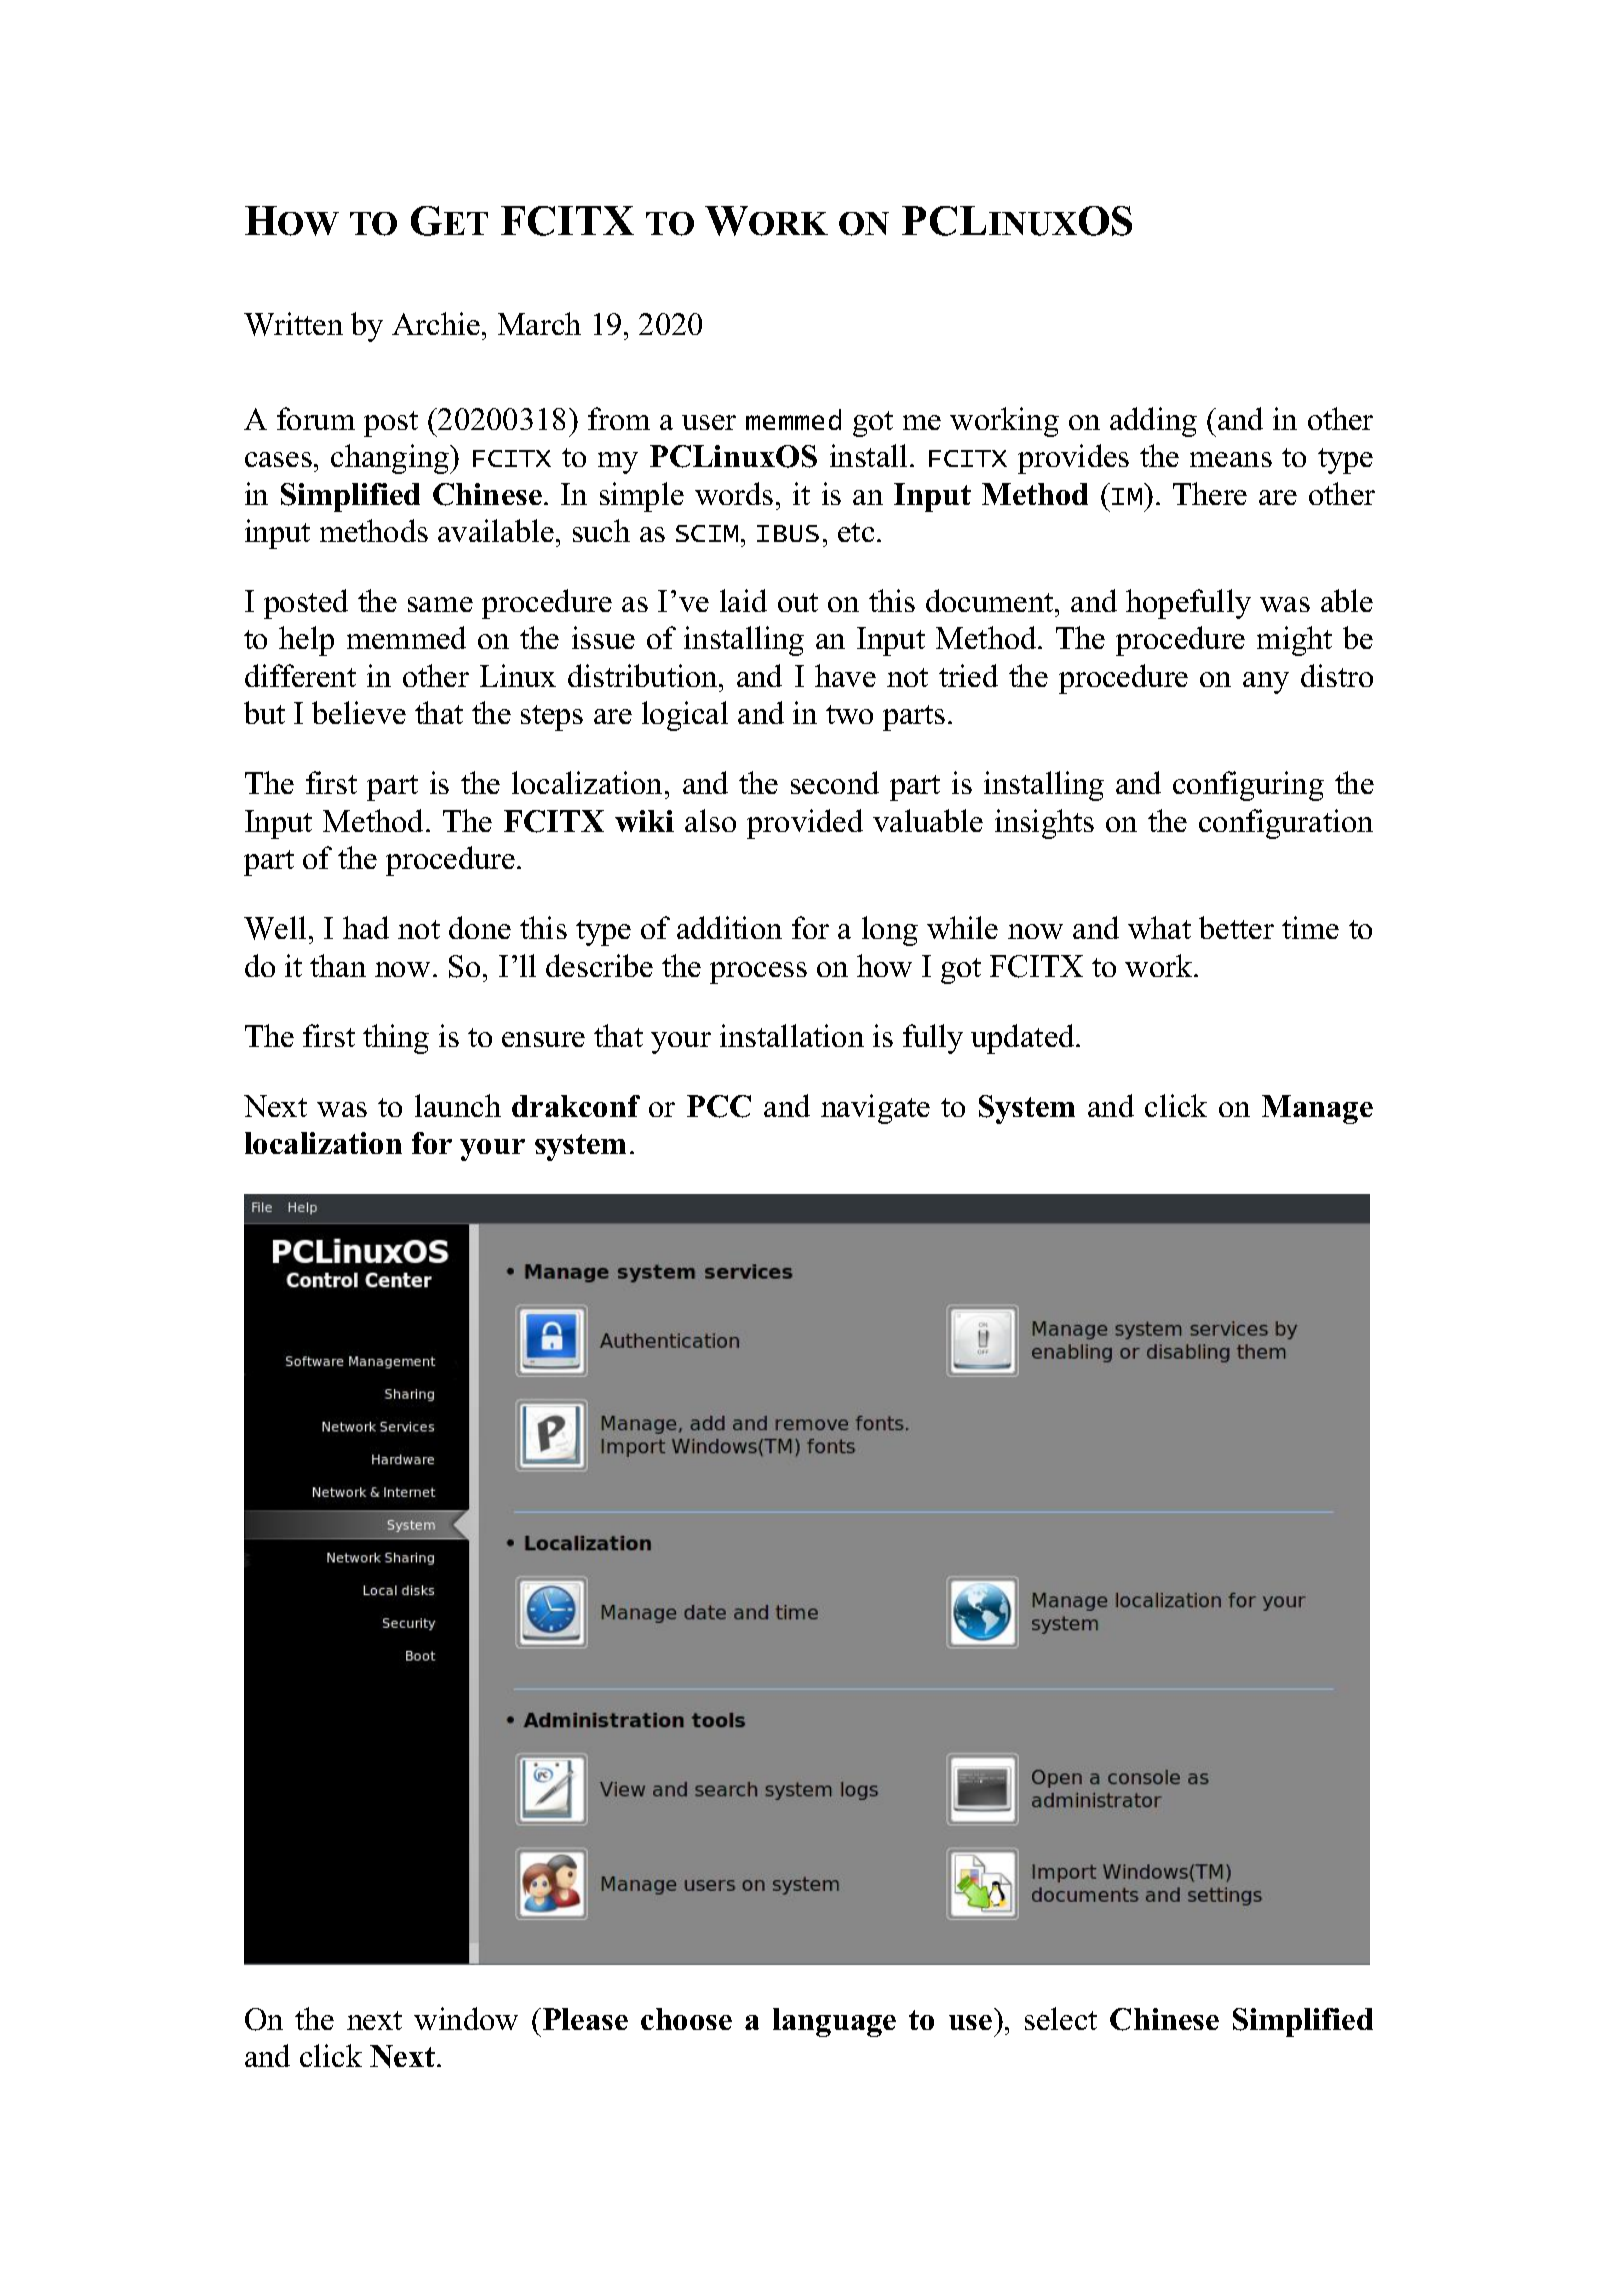  Describe the element at coordinates (1236, 927) in the screenshot. I see `better` at that location.
